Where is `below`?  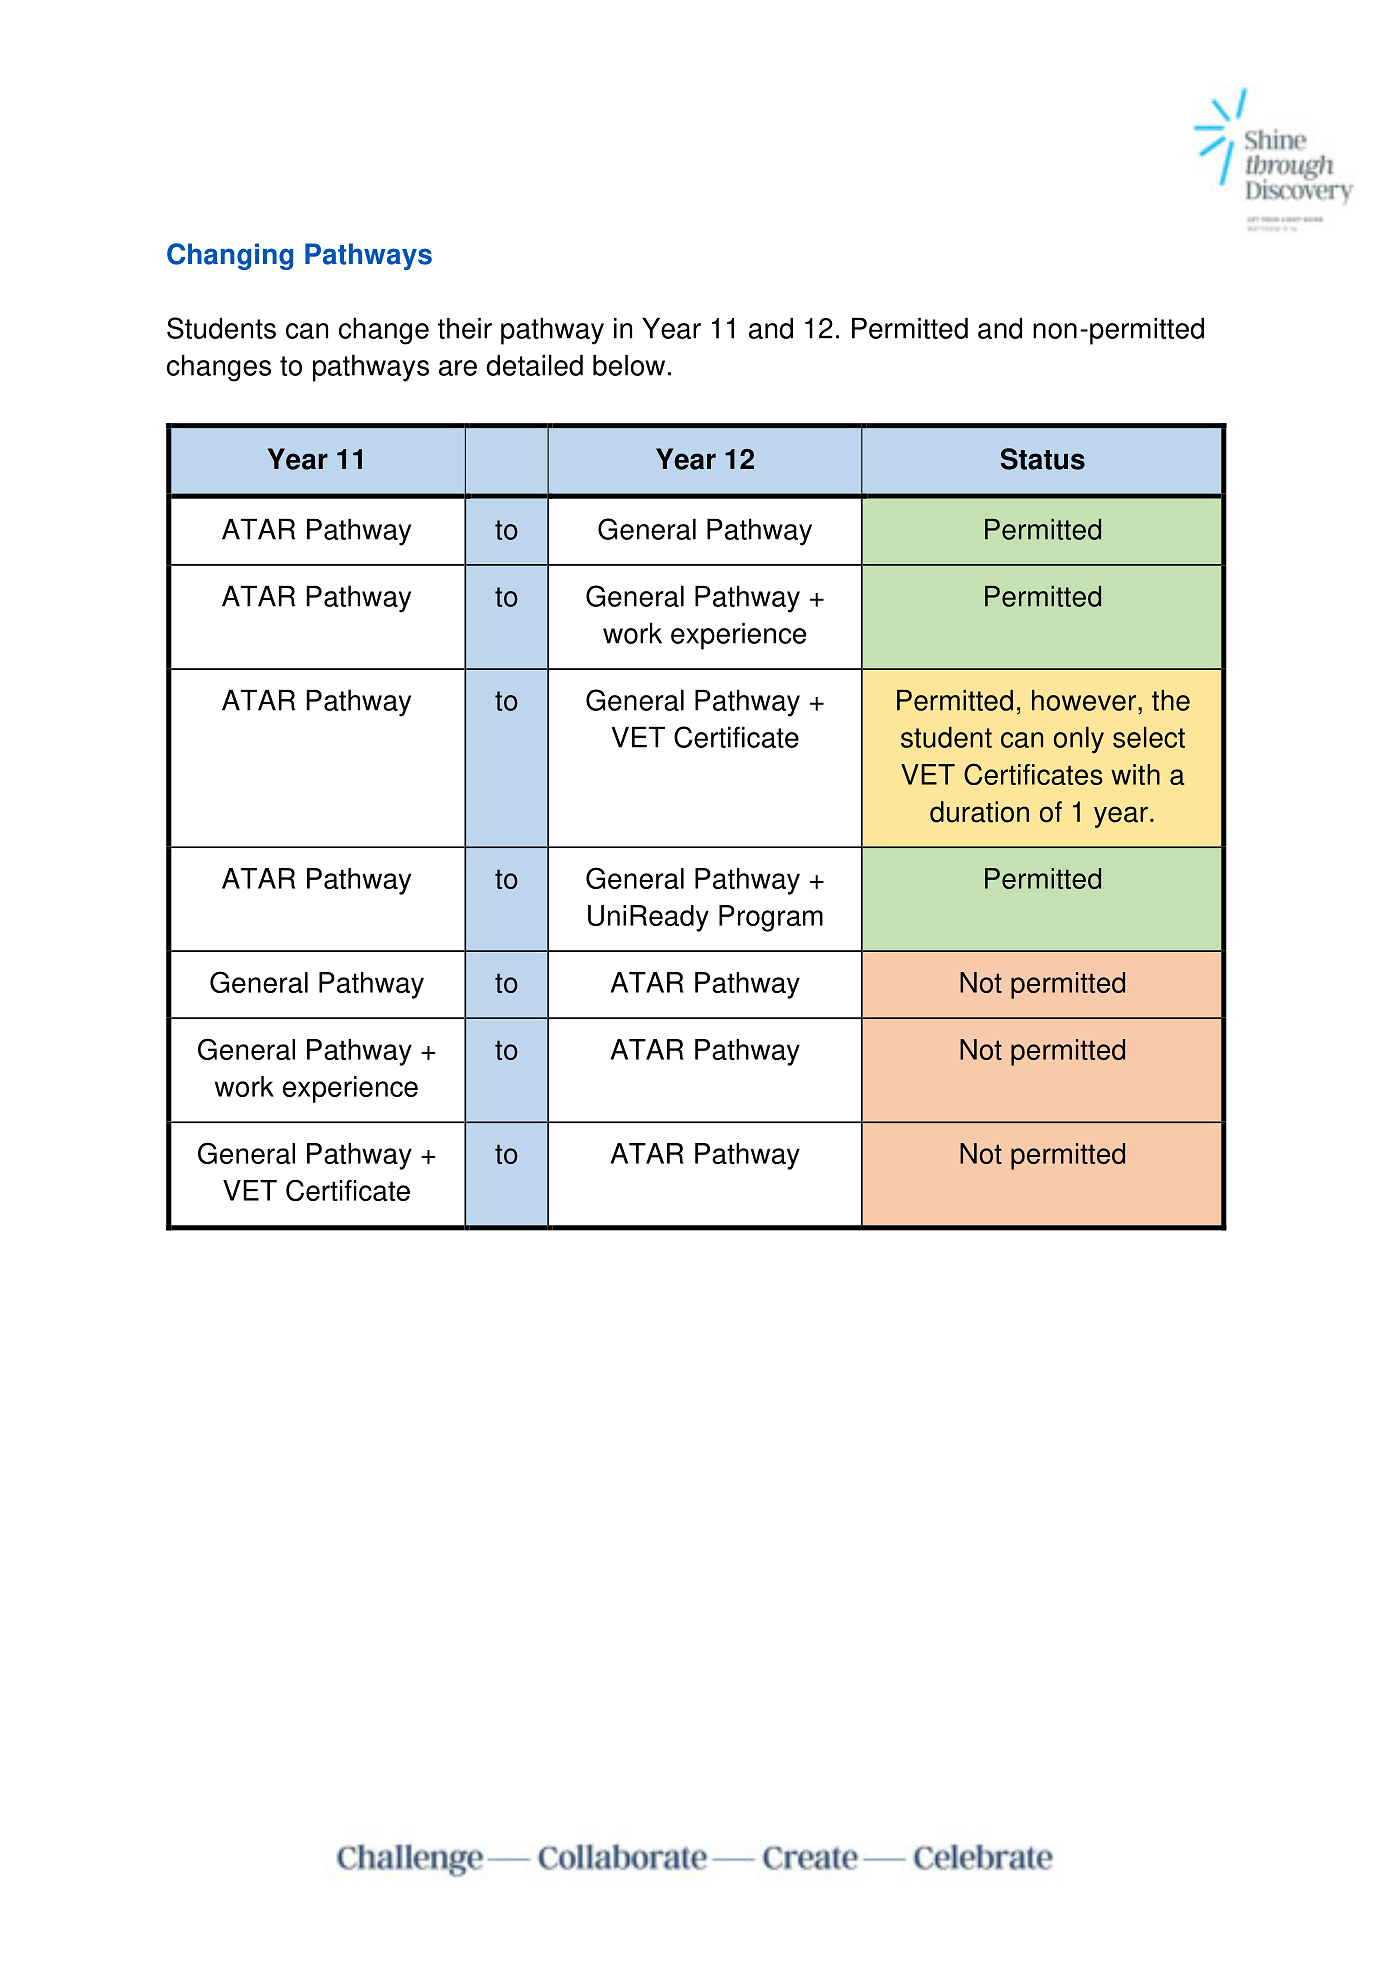
below is located at coordinates (629, 365).
